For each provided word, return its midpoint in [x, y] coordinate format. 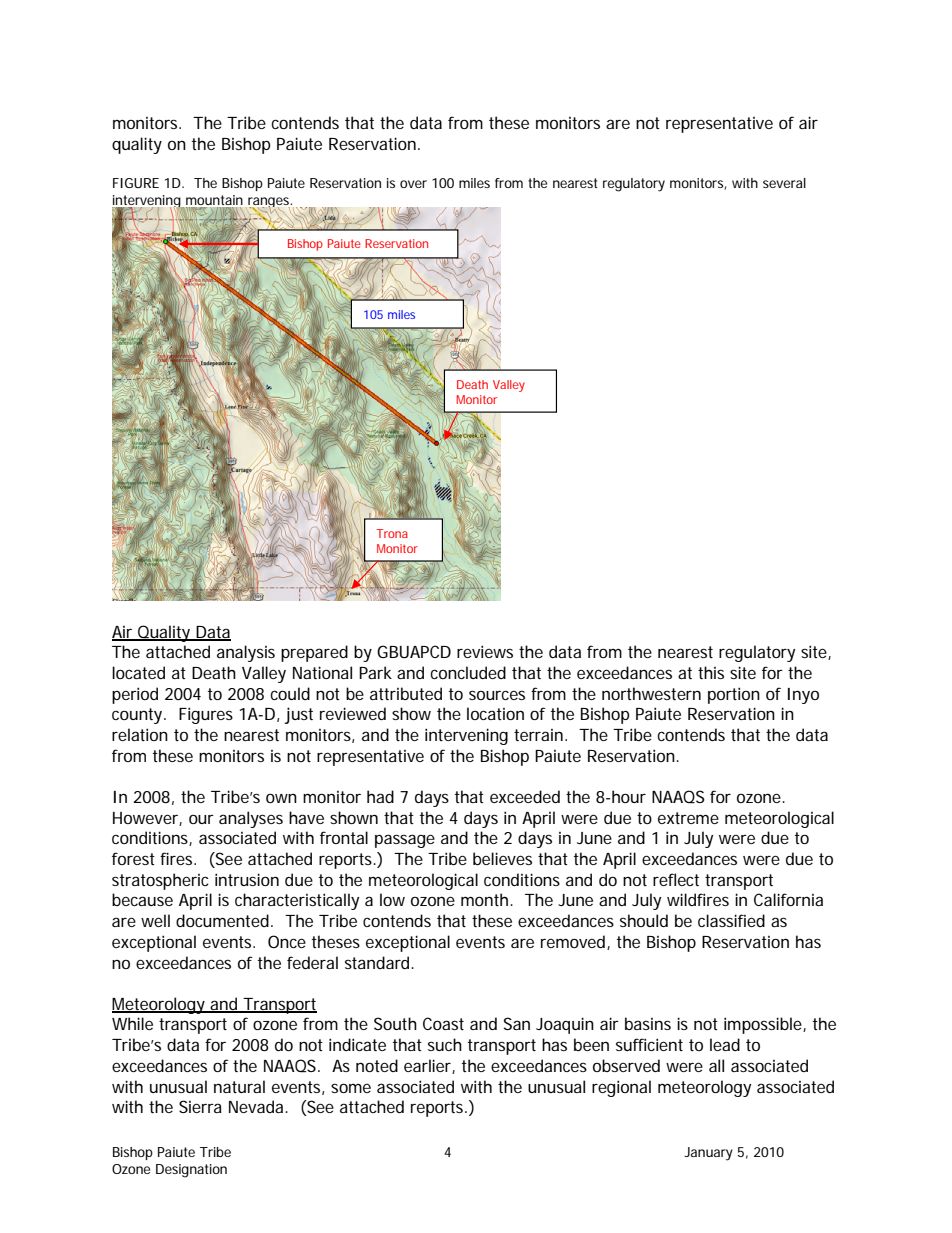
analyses [251, 819]
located [138, 672]
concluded [468, 672]
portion [734, 695]
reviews [485, 651]
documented [222, 920]
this [711, 672]
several [784, 183]
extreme [688, 818]
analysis [246, 653]
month [486, 899]
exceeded [525, 796]
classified [731, 920]
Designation [191, 1171]
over [413, 184]
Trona [392, 533]
